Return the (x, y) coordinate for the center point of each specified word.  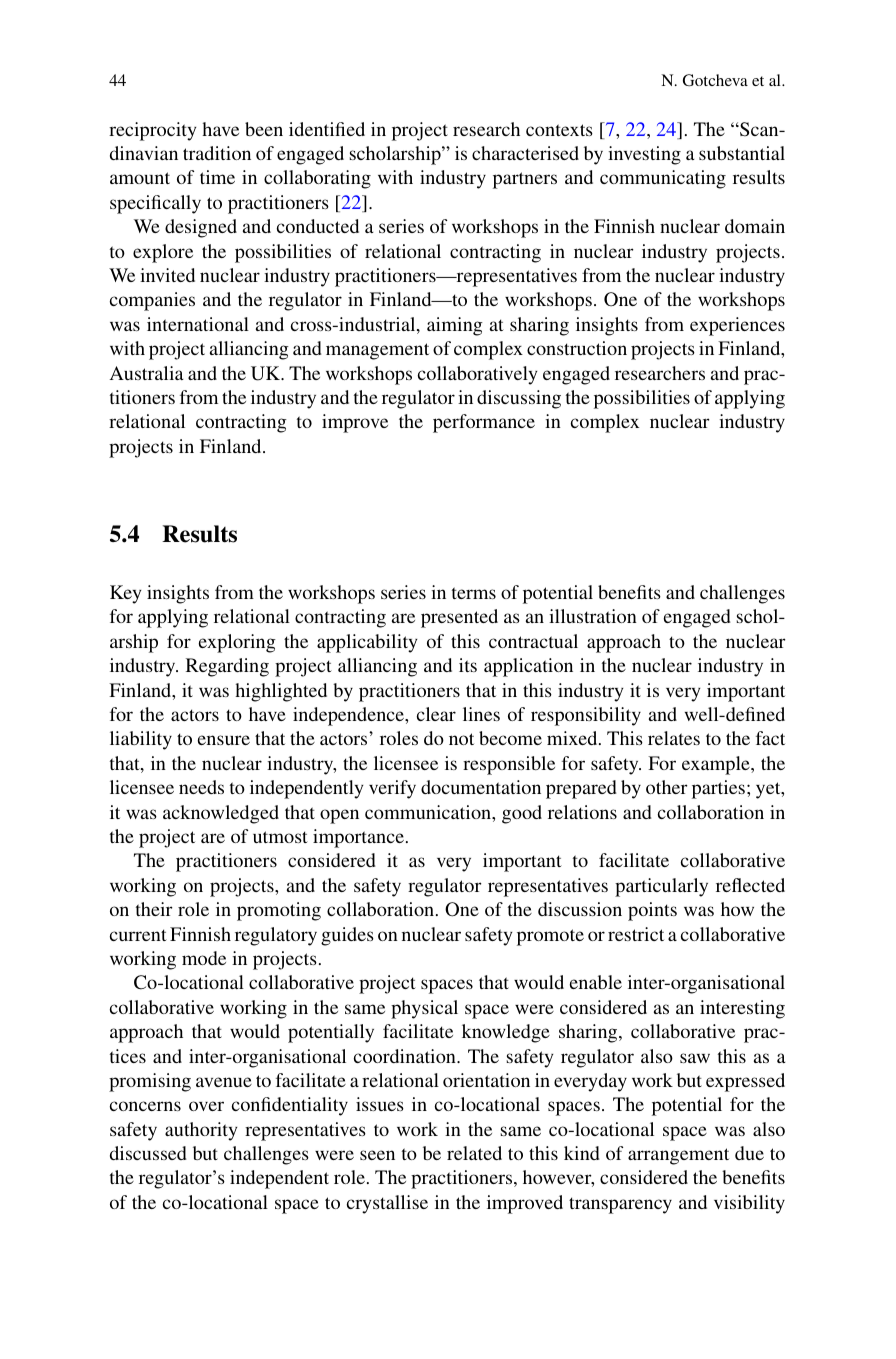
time (217, 177)
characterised (525, 153)
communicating (663, 179)
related (474, 1153)
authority (201, 1131)
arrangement (678, 1156)
